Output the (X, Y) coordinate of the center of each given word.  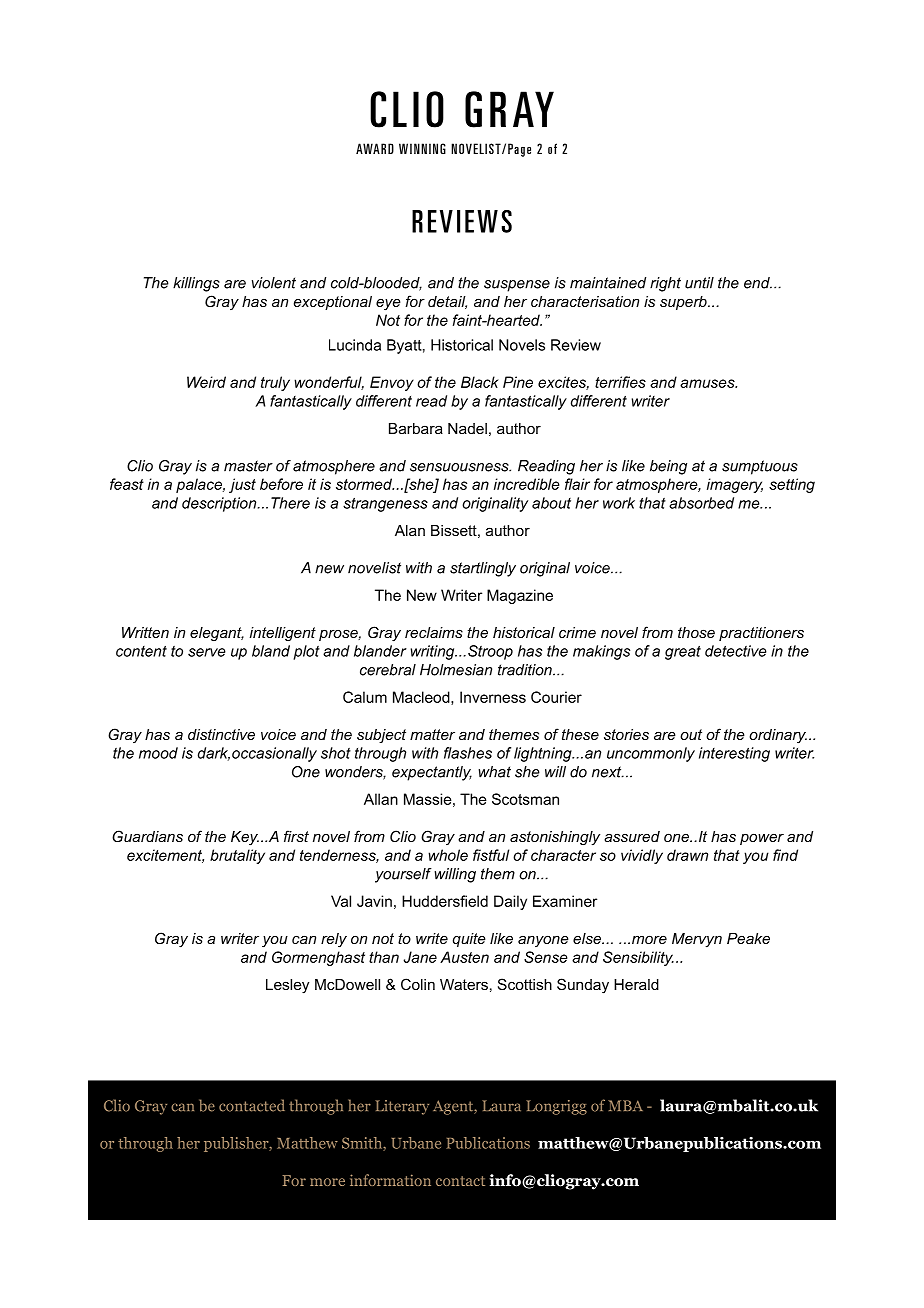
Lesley (287, 986)
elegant (217, 634)
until (699, 283)
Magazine (520, 596)
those (696, 632)
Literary (402, 1107)
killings (196, 284)
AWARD (375, 148)
